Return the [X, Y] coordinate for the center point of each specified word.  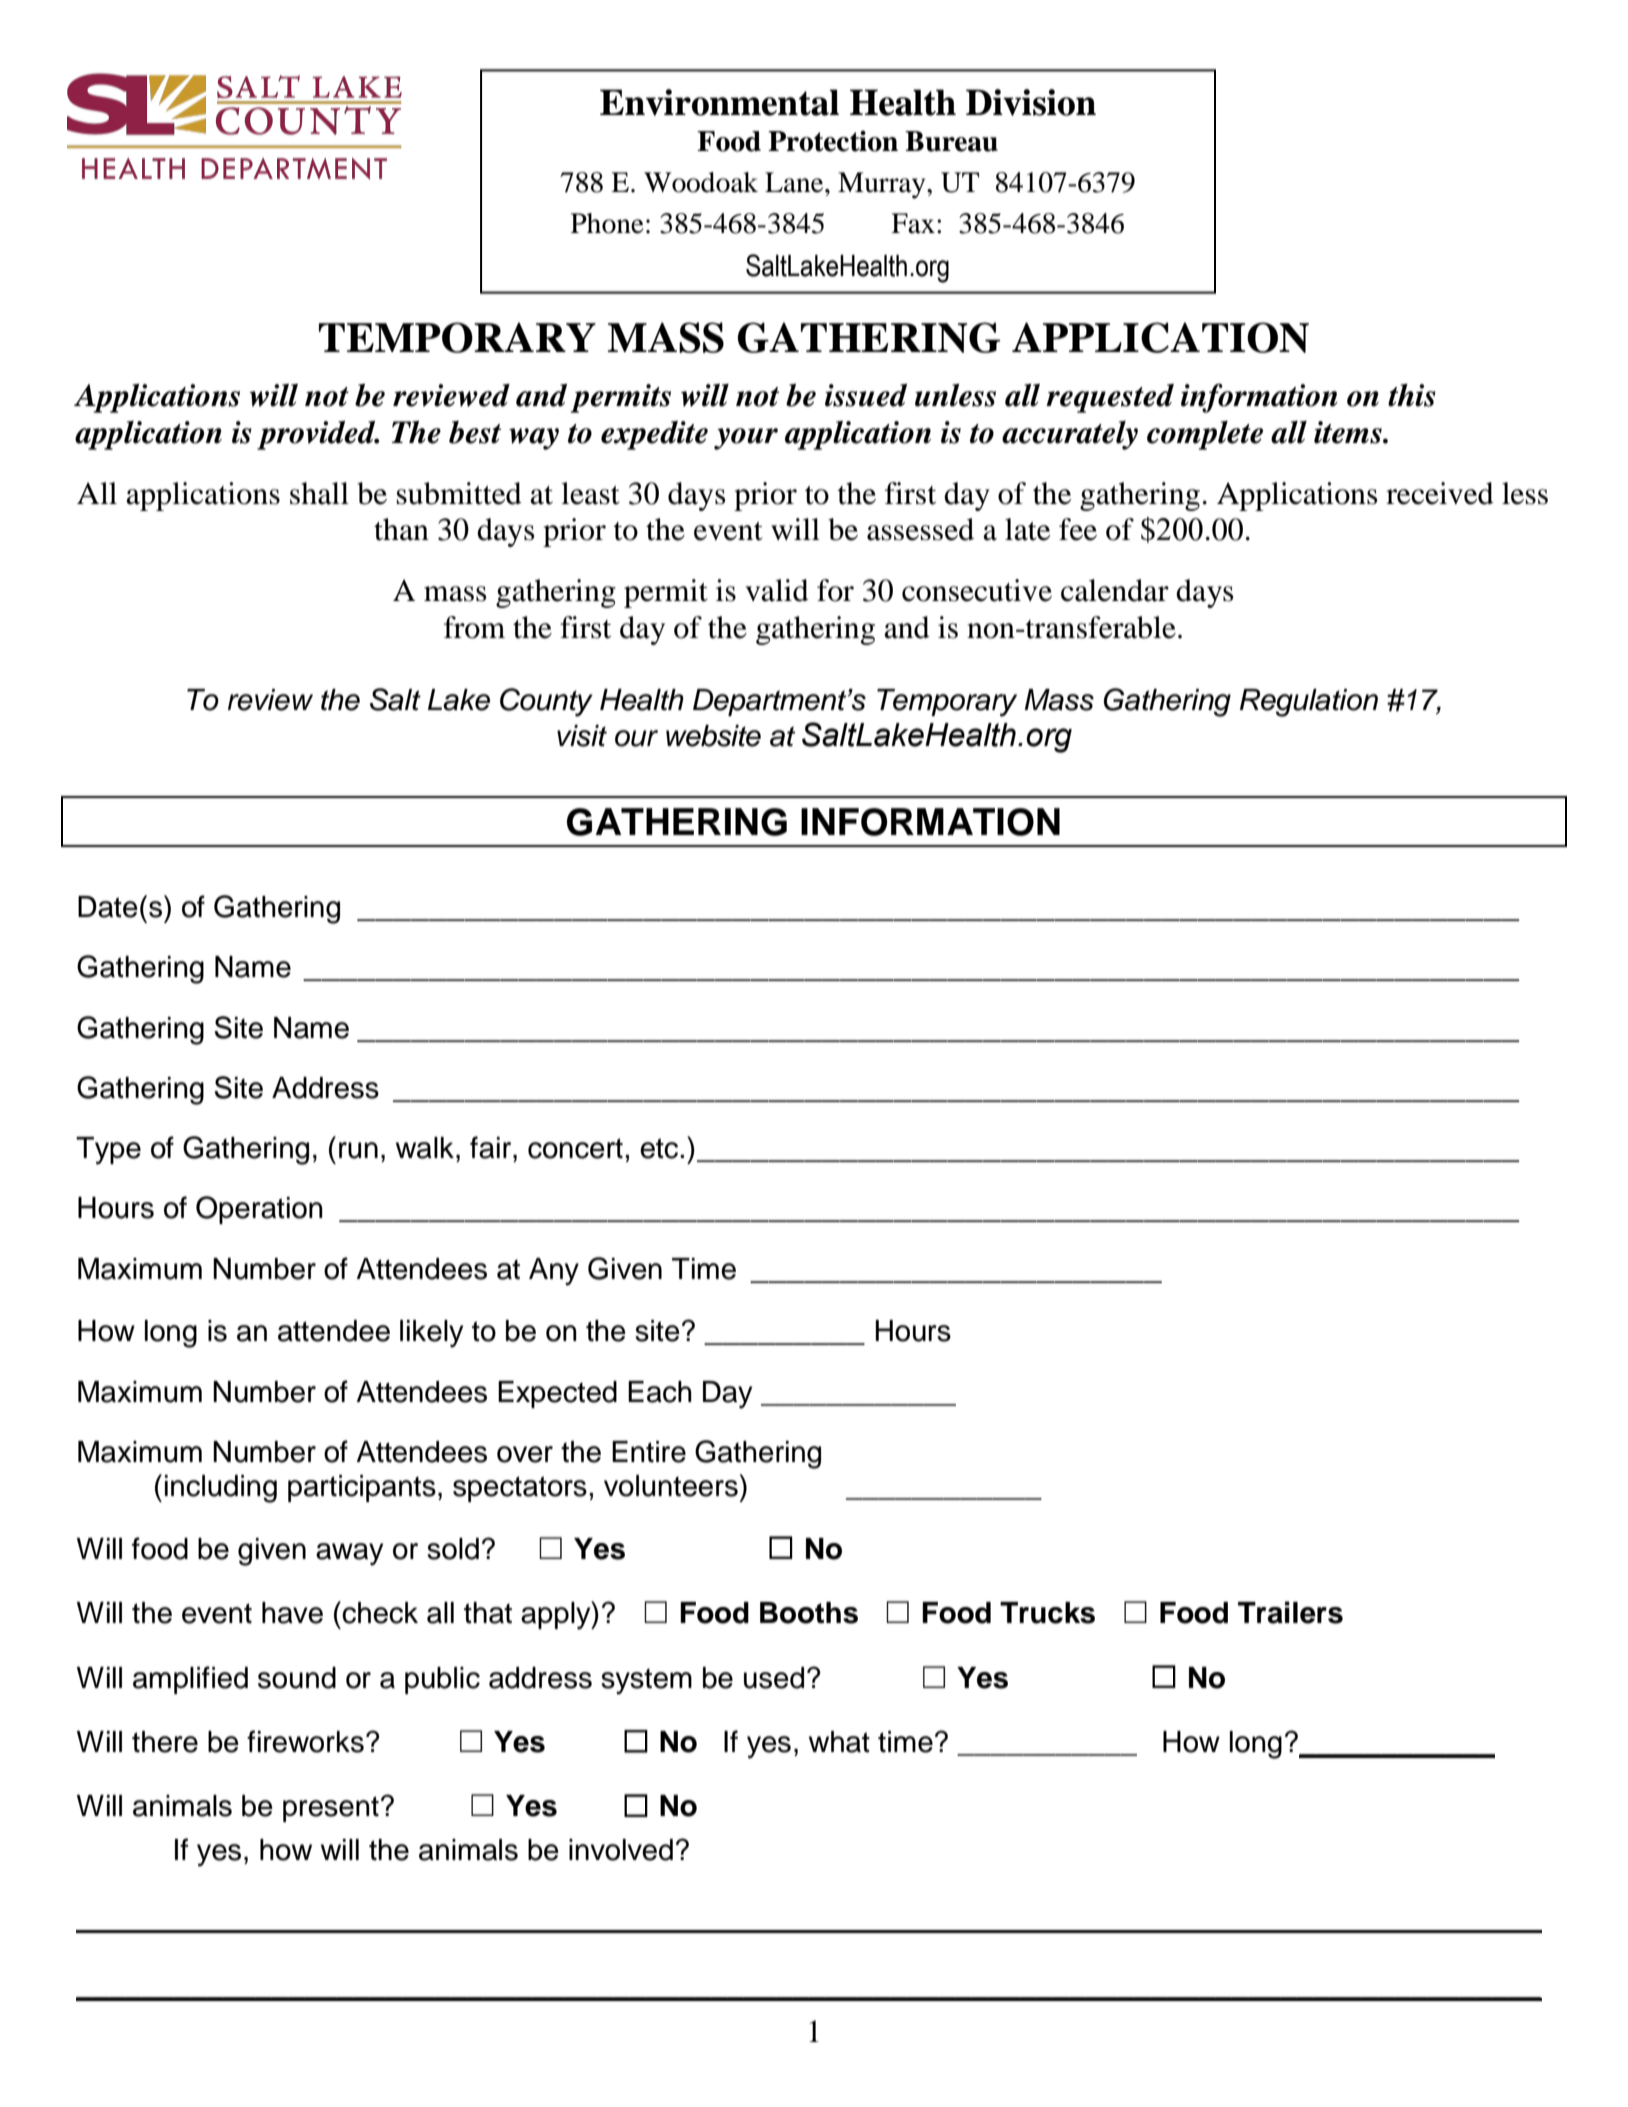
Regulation [1309, 703]
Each [660, 1392]
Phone [607, 223]
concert [575, 1148]
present [331, 1809]
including [221, 1489]
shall [319, 493]
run [358, 1150]
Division [1031, 102]
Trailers [1290, 1612]
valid [777, 590]
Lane [795, 182]
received [1440, 493]
